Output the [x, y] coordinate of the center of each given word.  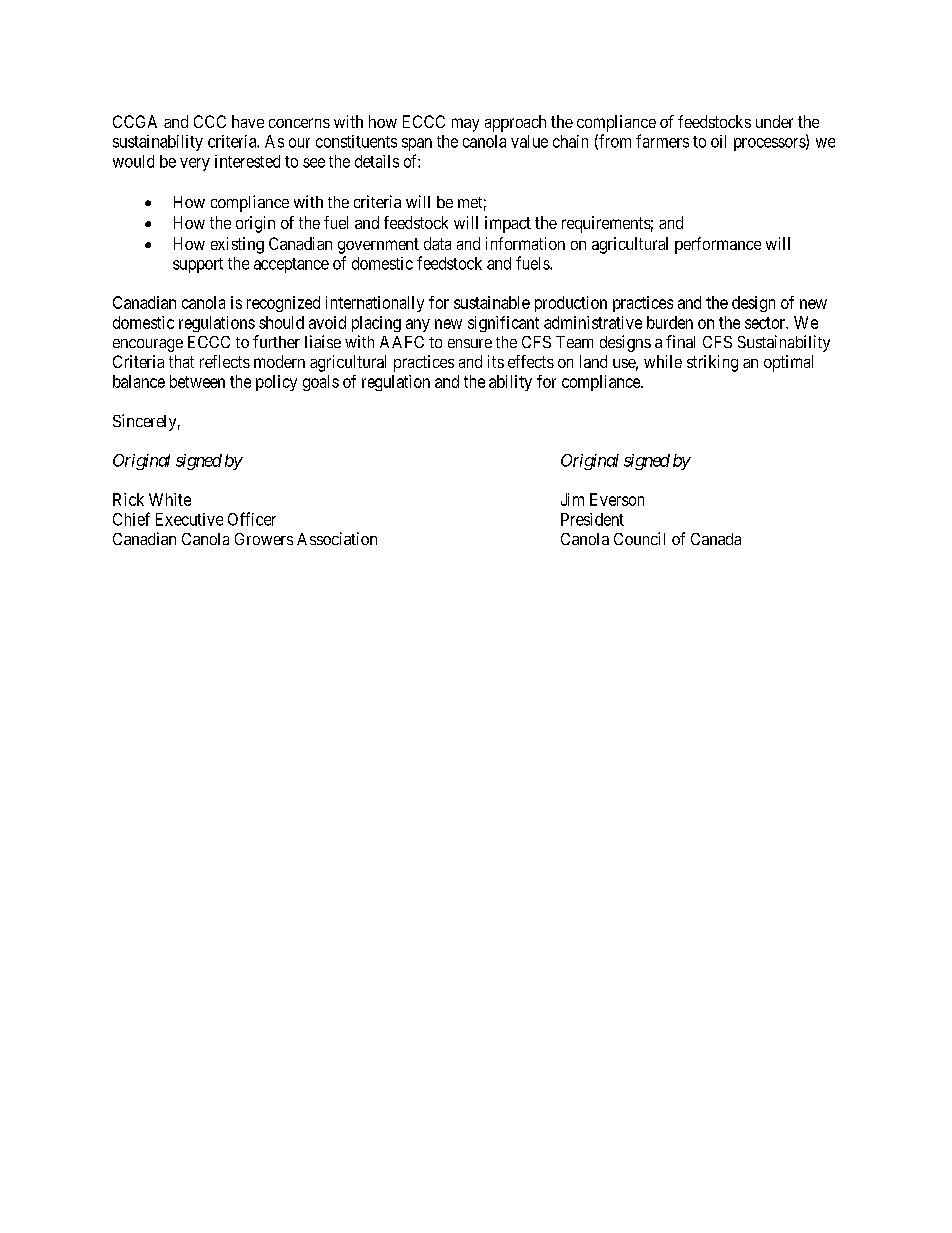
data [437, 243]
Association [337, 538]
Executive [189, 519]
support [198, 265]
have [248, 121]
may [465, 125]
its [496, 361]
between [197, 381]
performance [718, 245]
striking [712, 363]
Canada [716, 539]
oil [718, 141]
